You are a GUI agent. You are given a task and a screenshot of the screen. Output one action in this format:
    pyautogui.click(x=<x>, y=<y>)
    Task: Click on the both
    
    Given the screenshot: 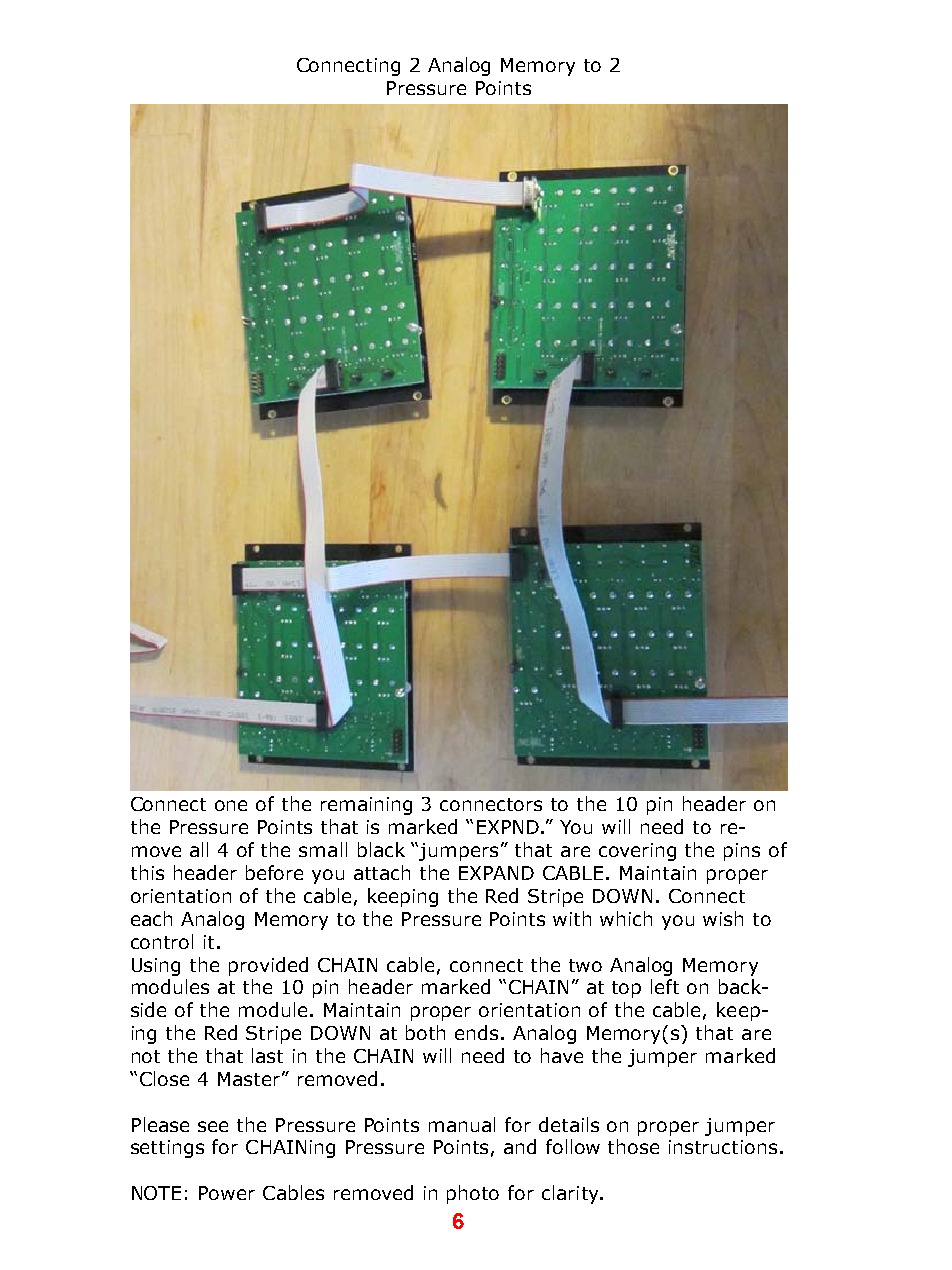 What is the action you would take?
    pyautogui.click(x=425, y=1032)
